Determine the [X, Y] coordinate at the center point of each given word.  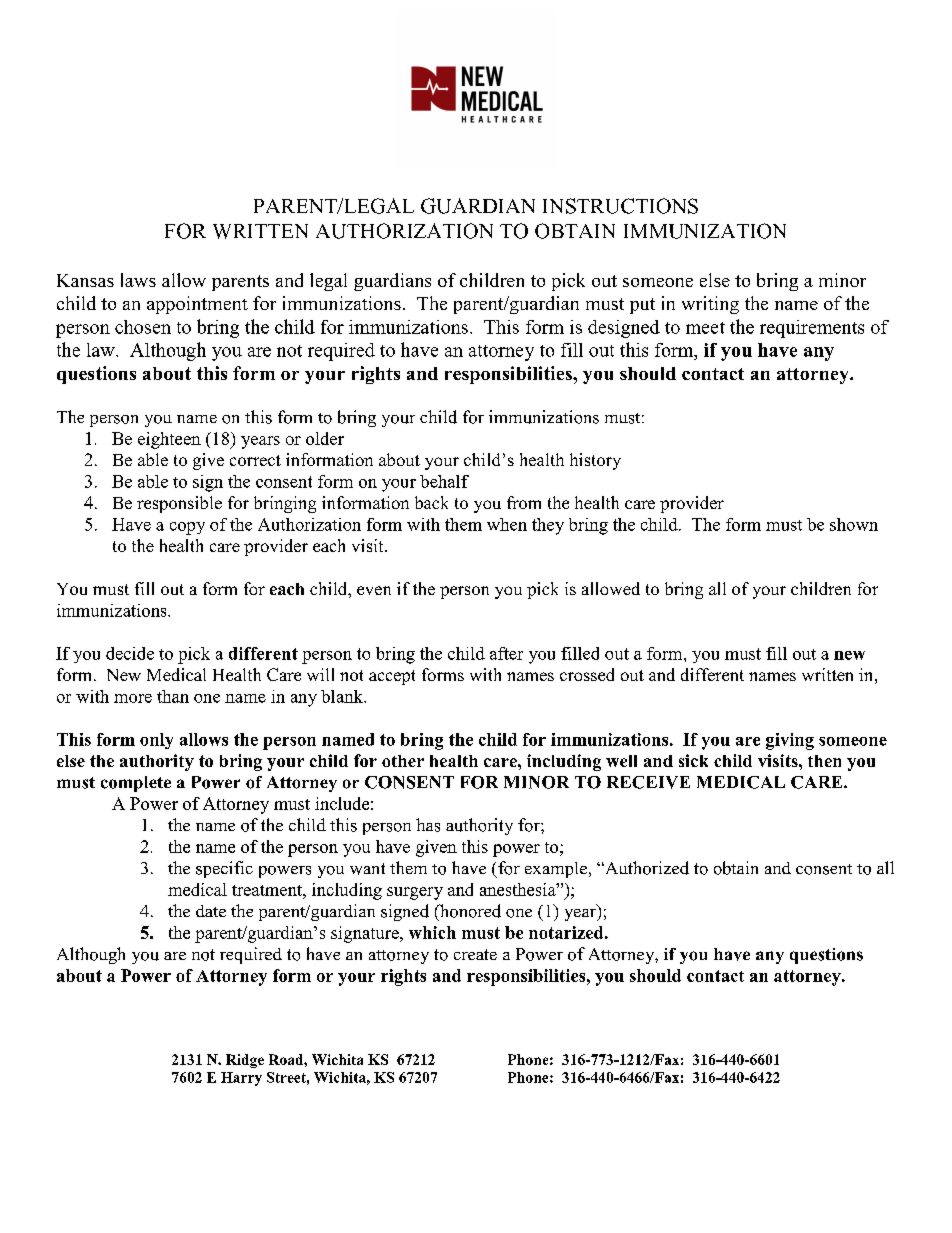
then [824, 761]
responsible [179, 504]
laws [138, 280]
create [475, 954]
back [431, 502]
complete [136, 784]
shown [854, 524]
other [403, 761]
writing [710, 305]
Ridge [245, 1061]
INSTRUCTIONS [620, 206]
